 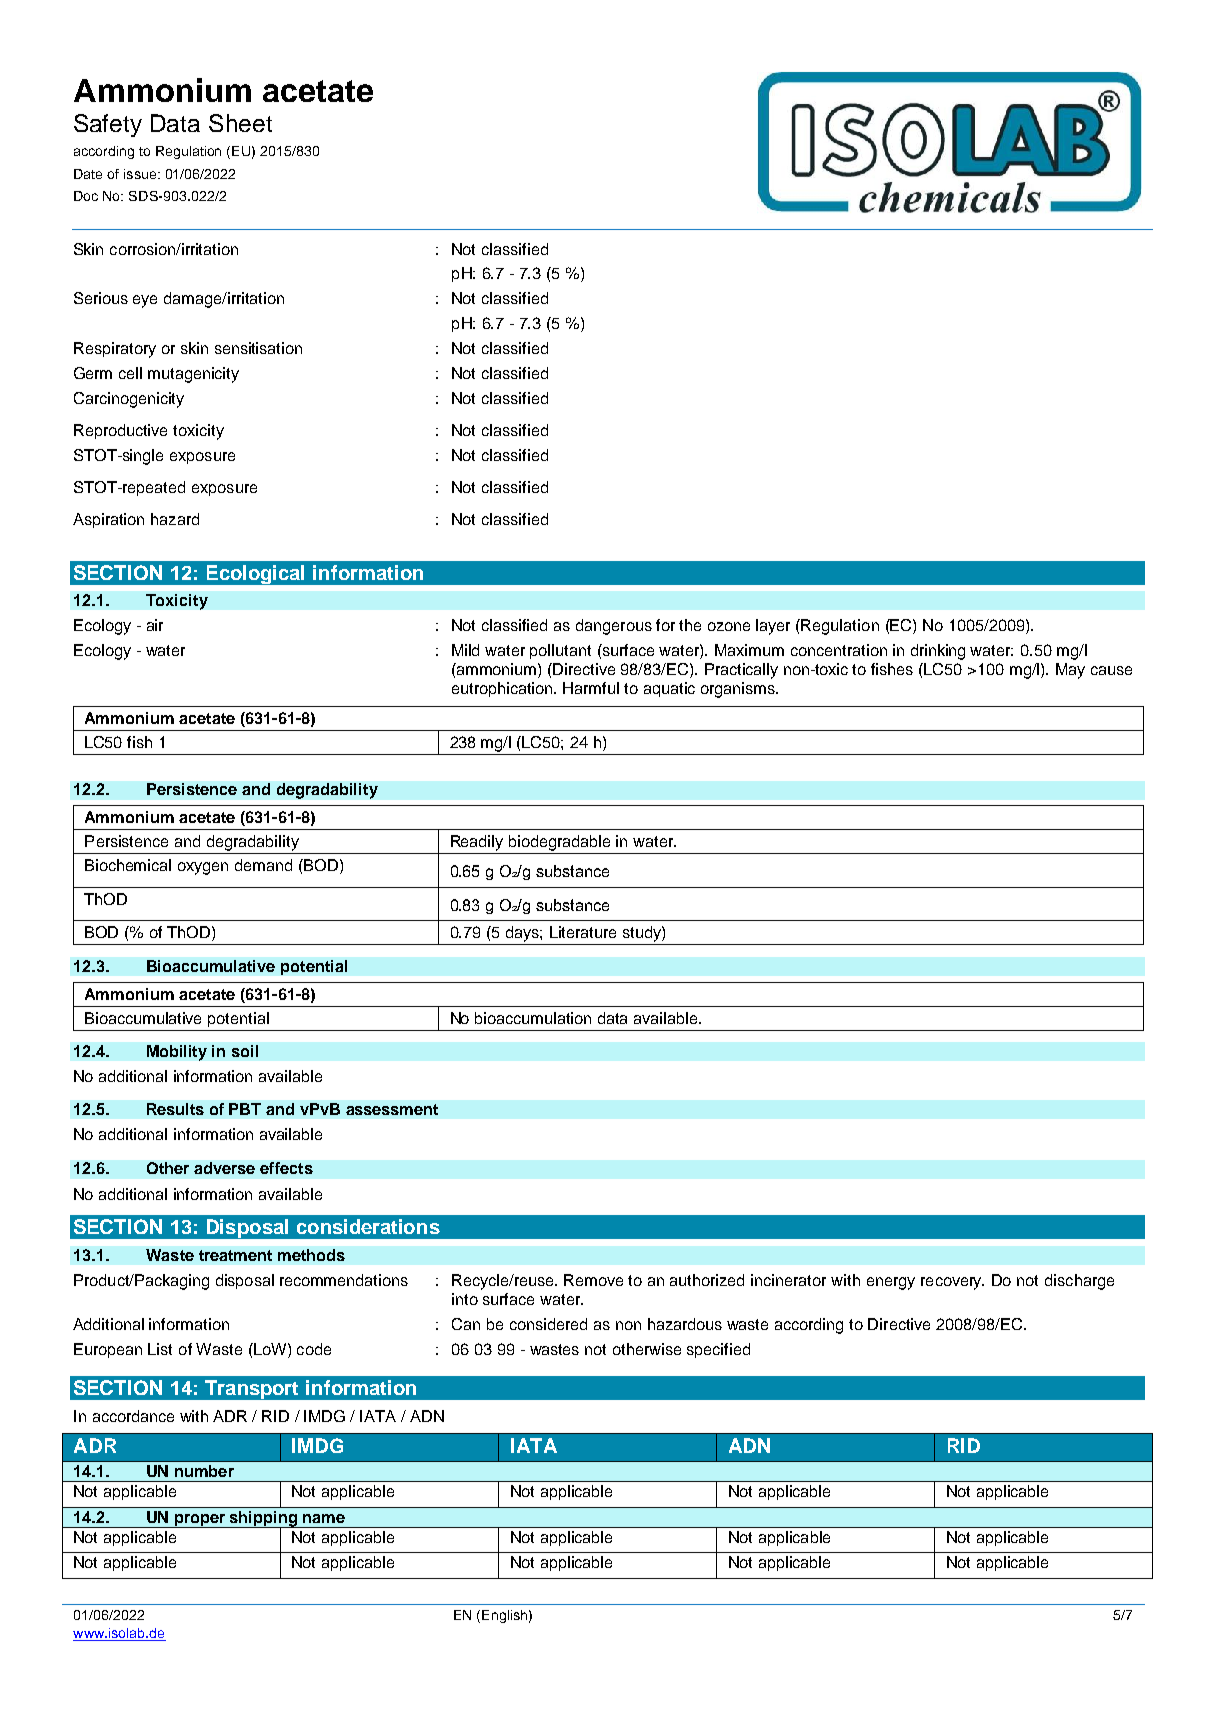 What do you see at coordinates (938, 652) in the screenshot?
I see `drinking` at bounding box center [938, 652].
